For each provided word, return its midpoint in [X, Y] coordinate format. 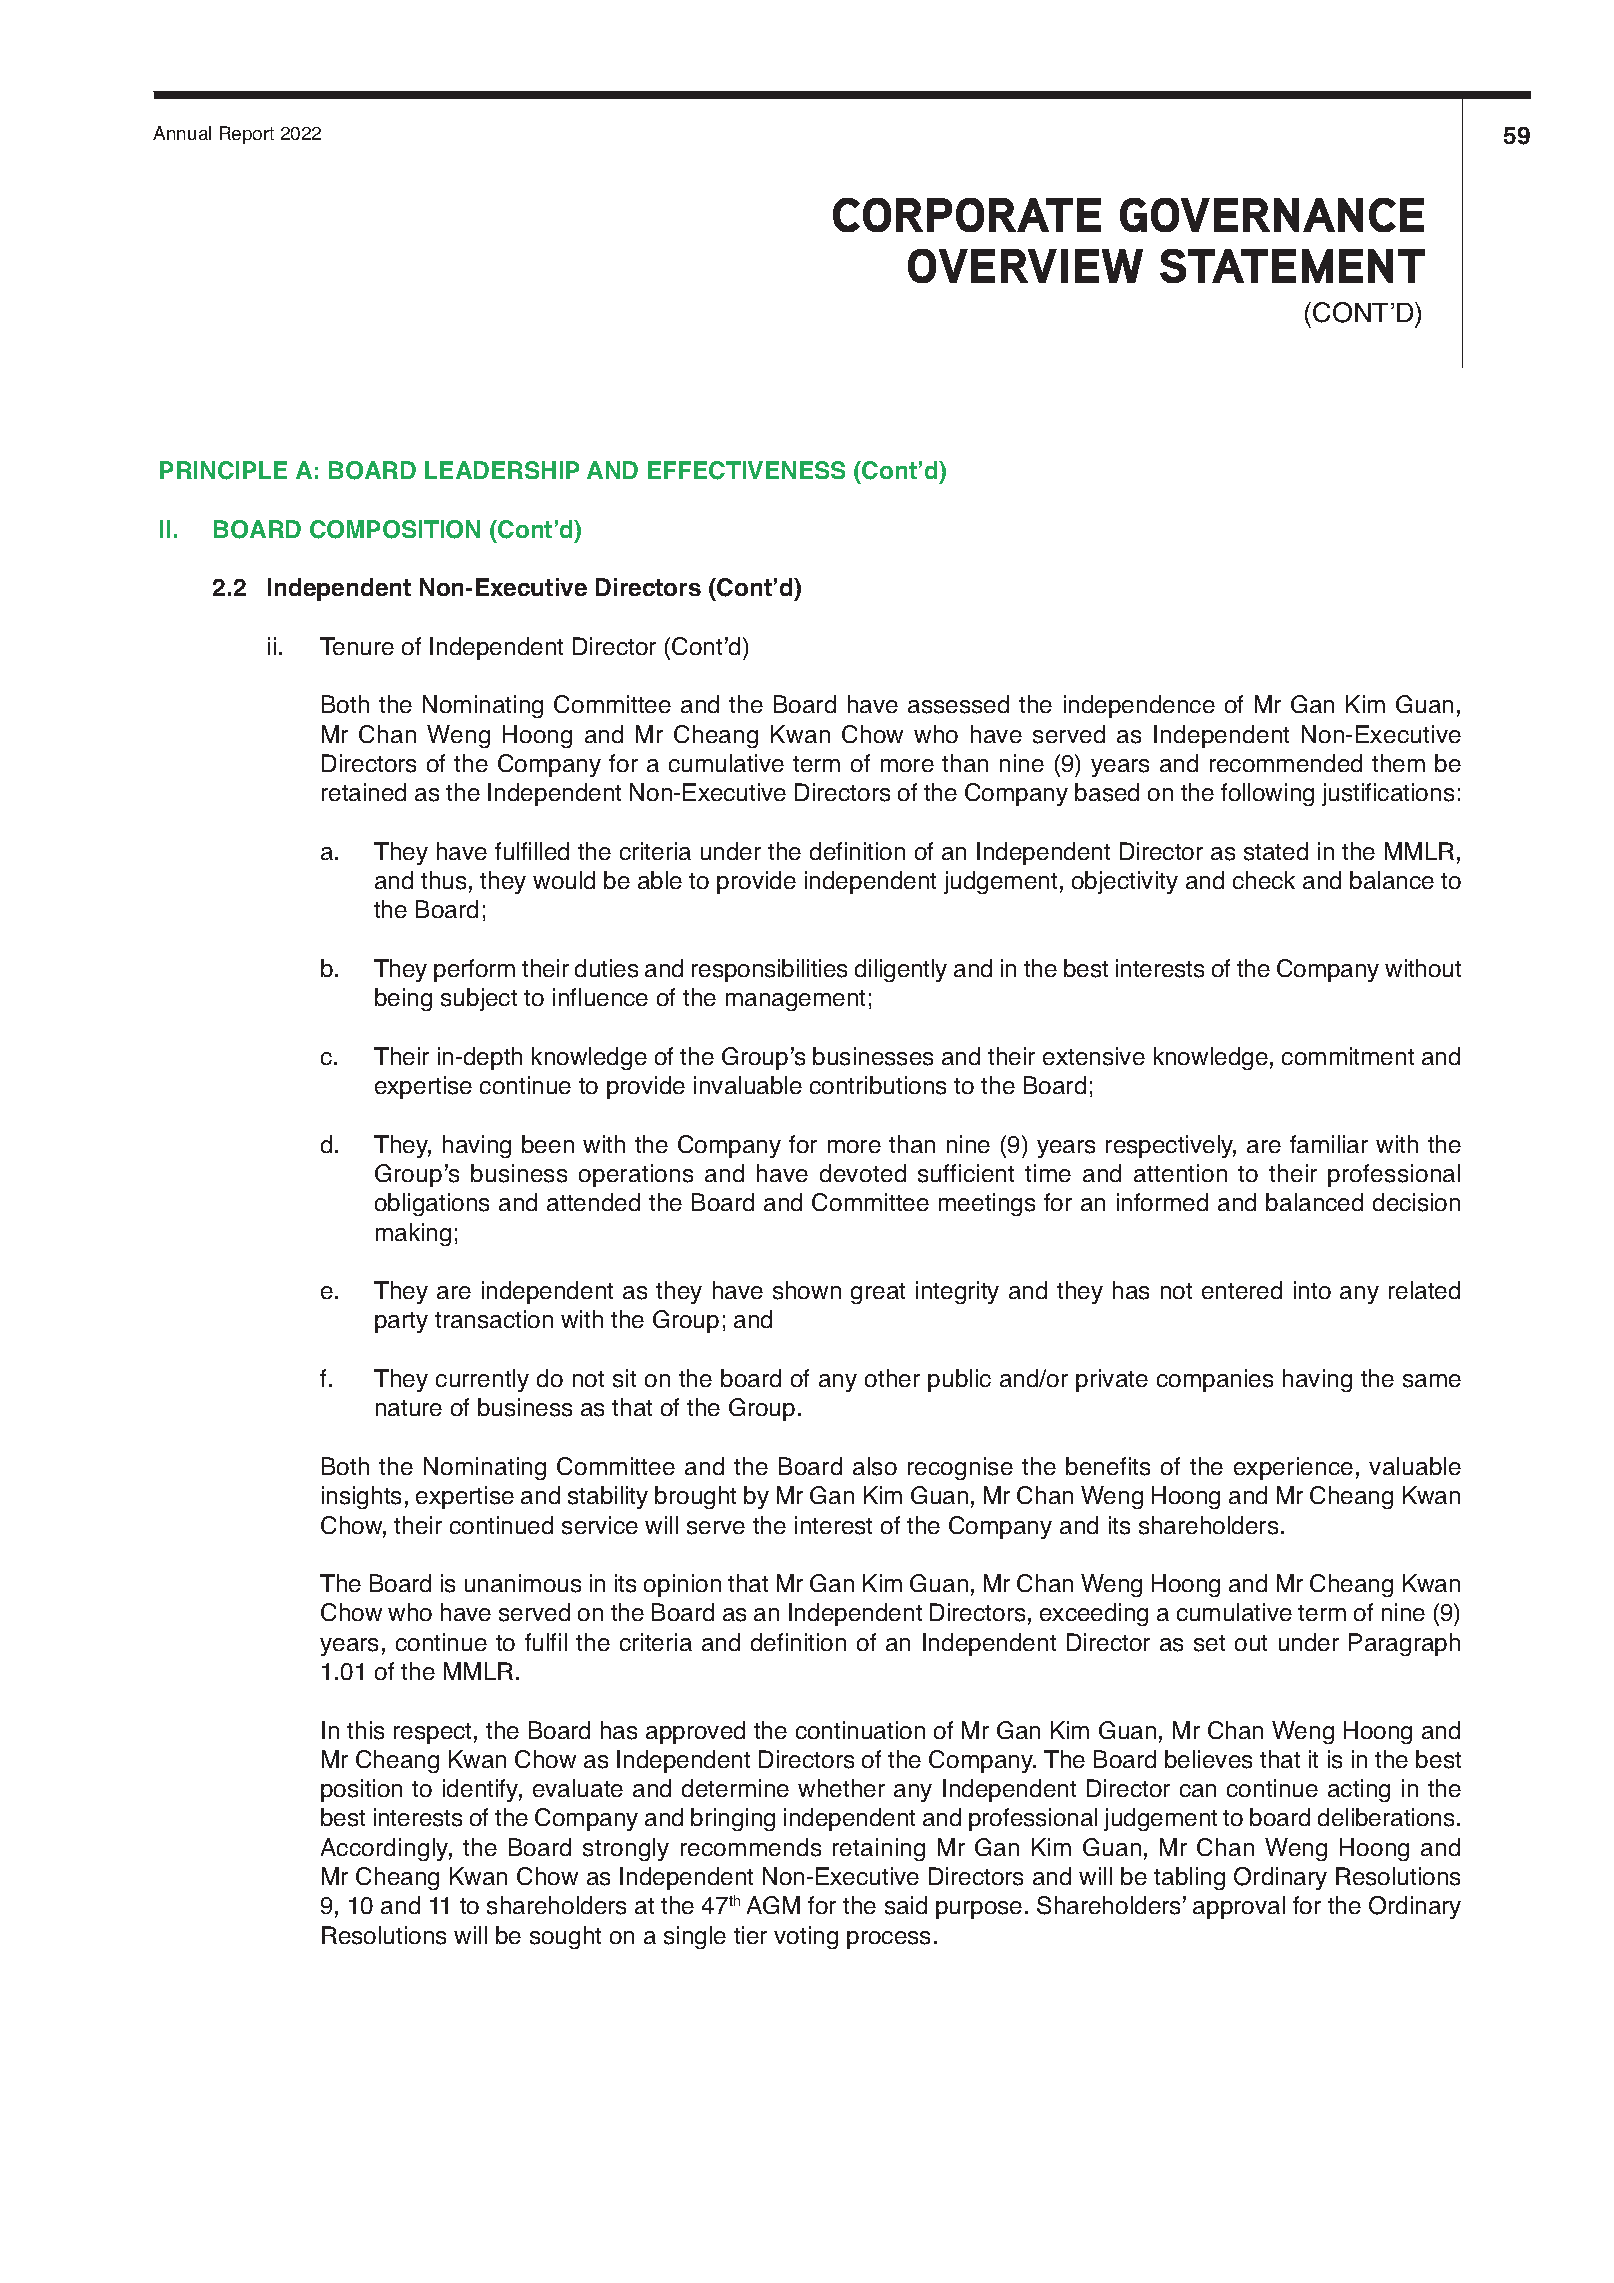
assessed [958, 704]
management [795, 1000]
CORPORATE [967, 215]
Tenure [357, 646]
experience [1293, 1468]
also [875, 1466]
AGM [773, 1905]
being [403, 999]
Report [247, 135]
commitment [1348, 1056]
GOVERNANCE [1272, 215]
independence [1139, 706]
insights [361, 1497]
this [365, 1730]
